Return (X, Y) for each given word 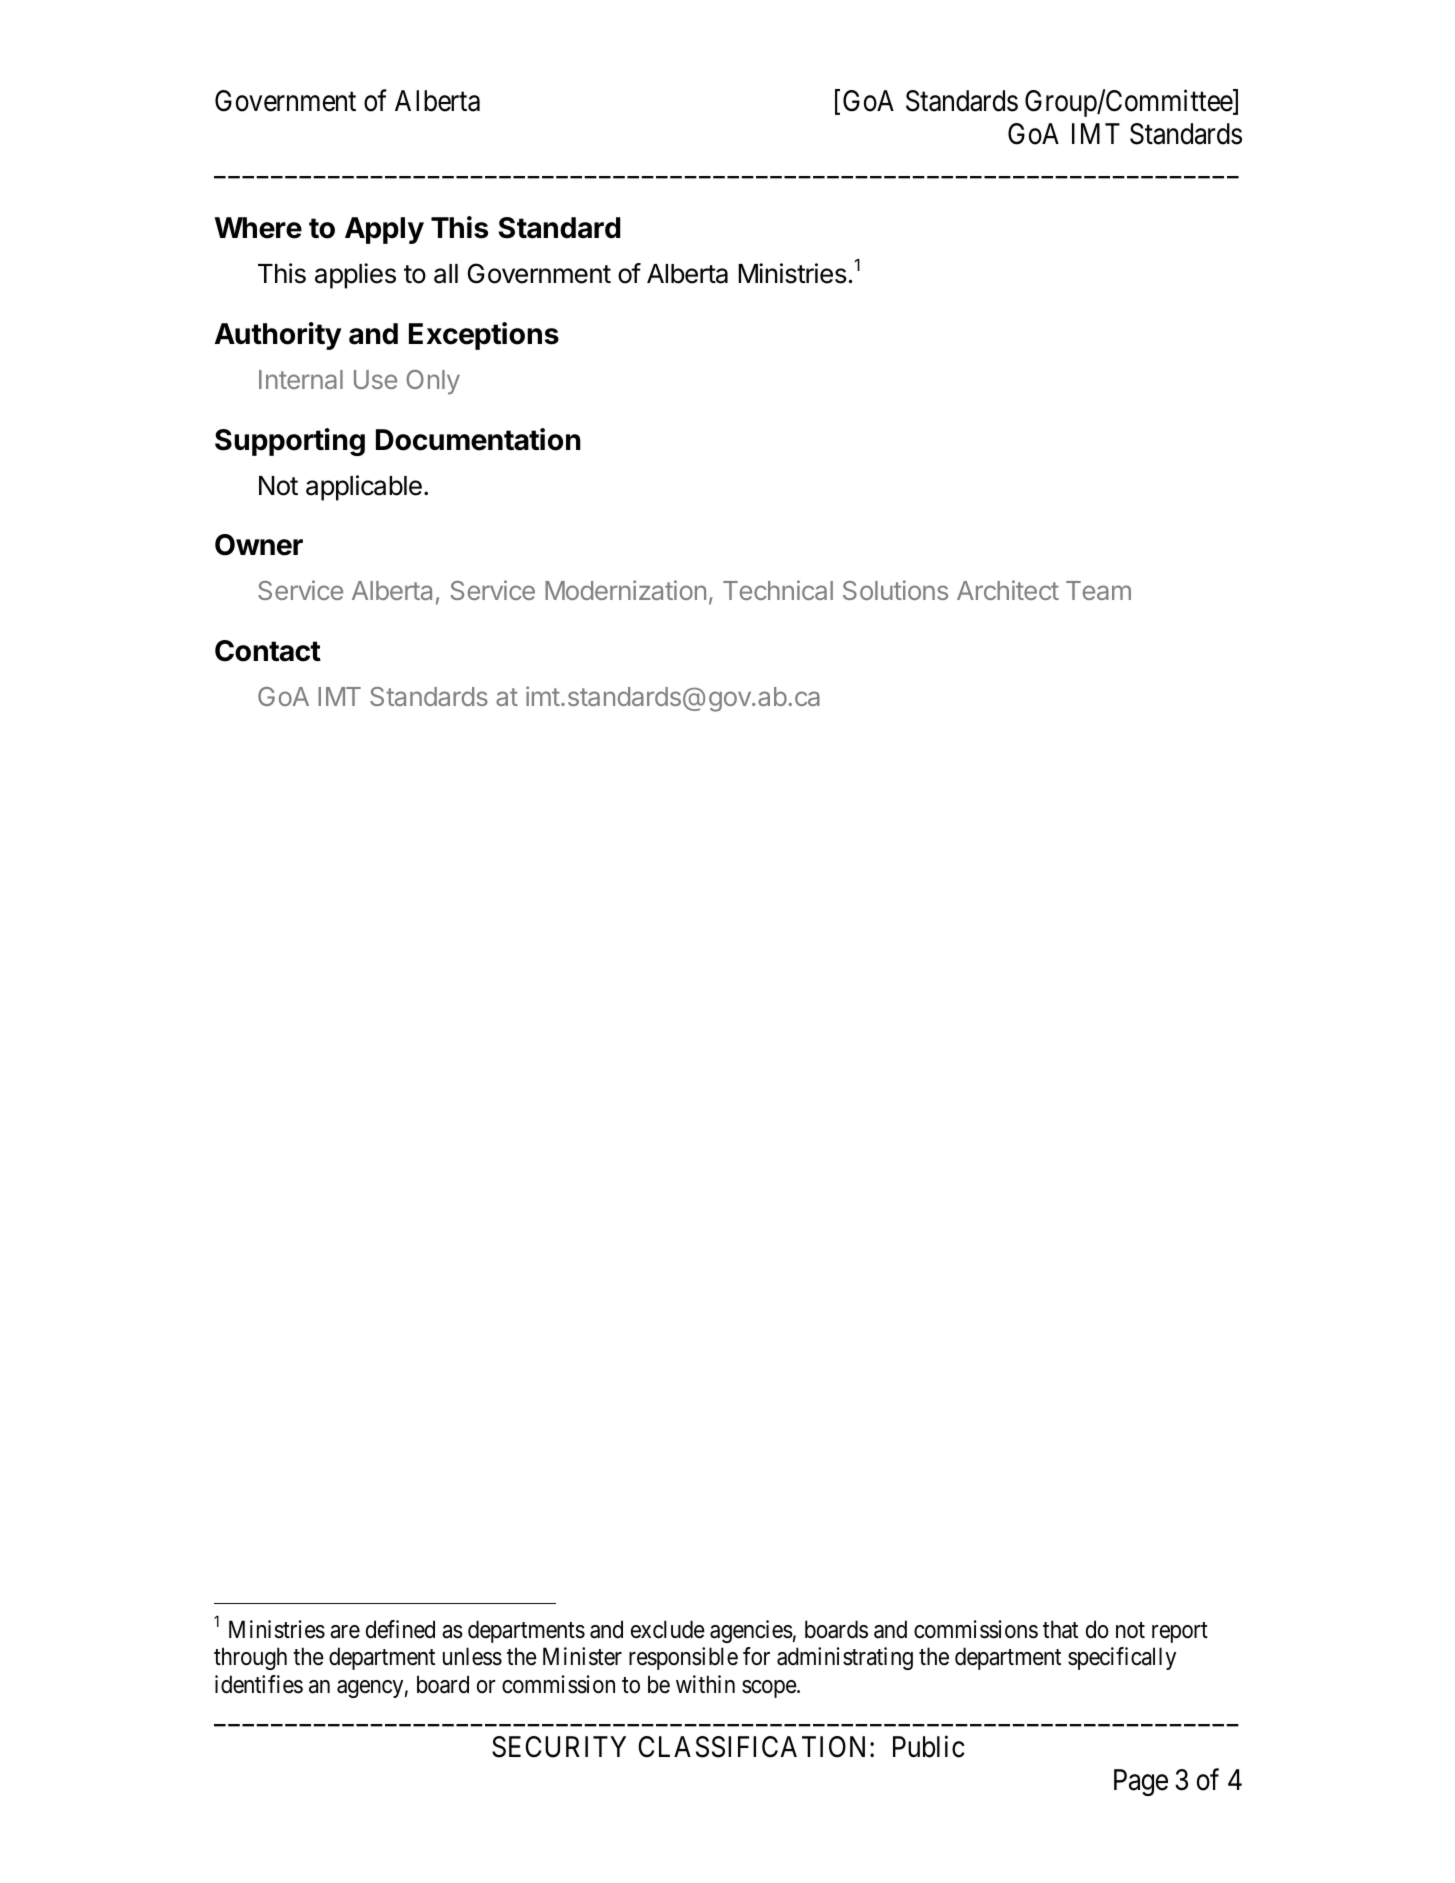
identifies (259, 1684)
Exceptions (484, 336)
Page (1141, 1782)
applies (355, 276)
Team (1098, 590)
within (705, 1684)
